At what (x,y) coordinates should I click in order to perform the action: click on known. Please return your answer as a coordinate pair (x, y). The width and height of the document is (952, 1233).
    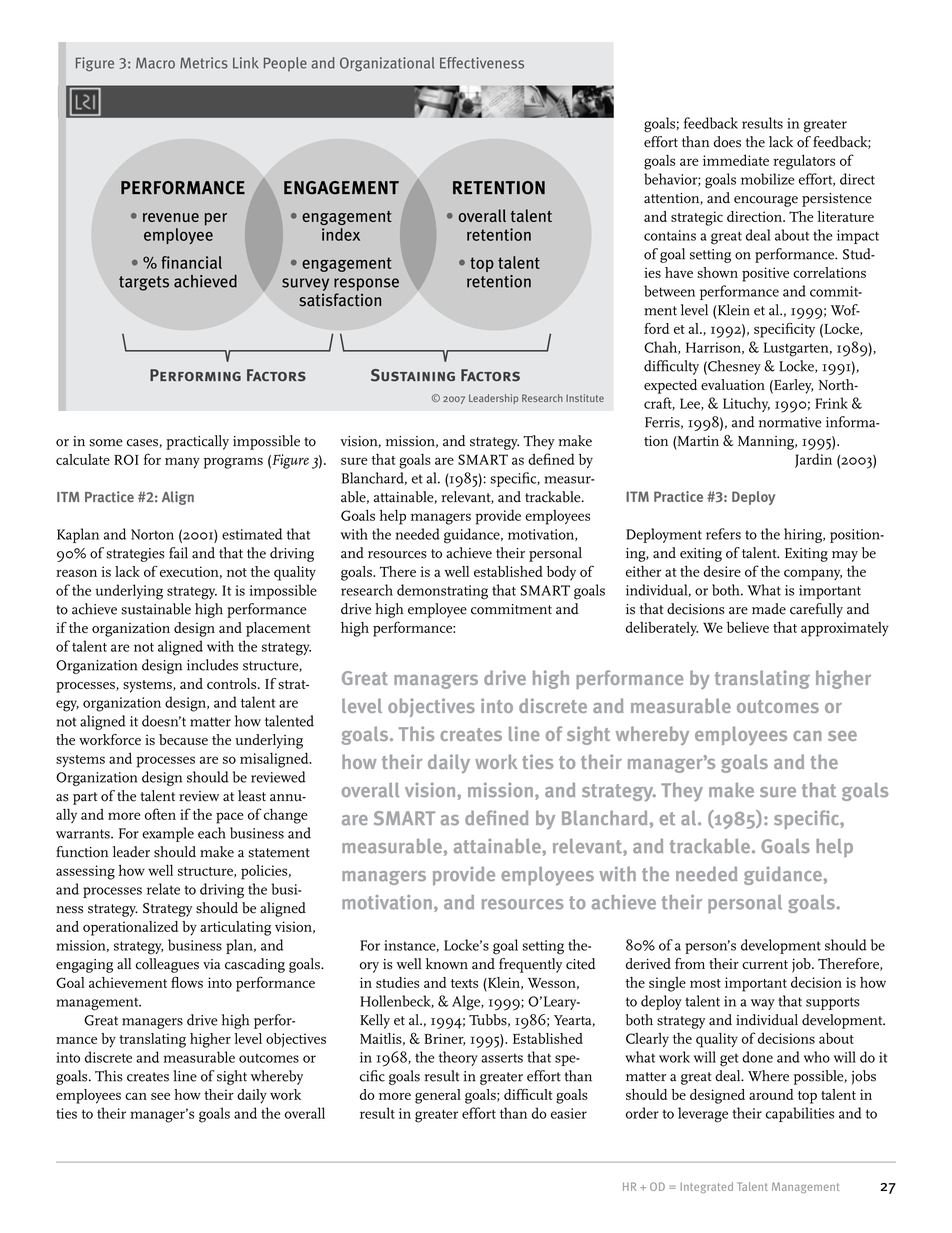
    Looking at the image, I should click on (447, 964).
